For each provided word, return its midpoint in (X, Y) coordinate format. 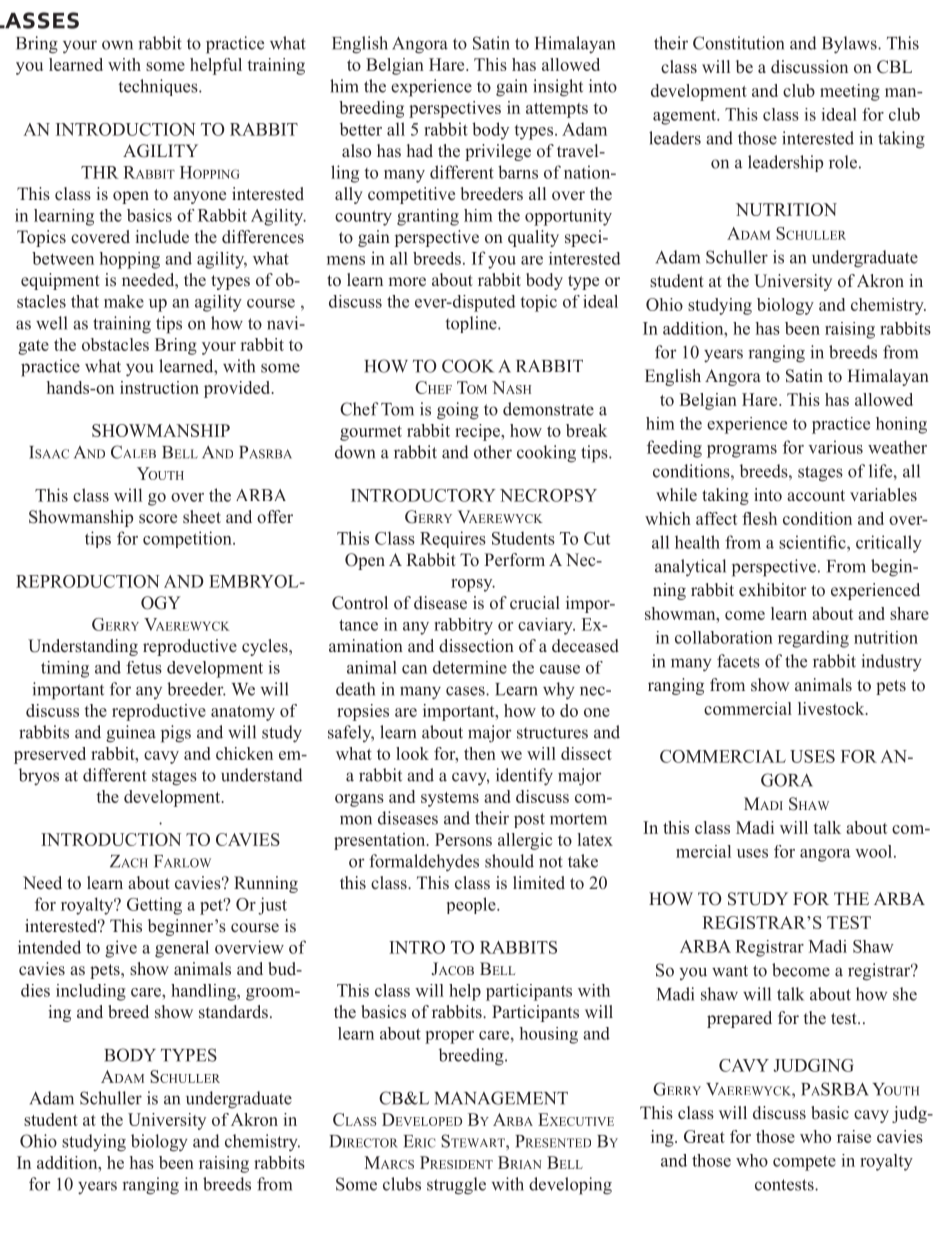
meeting (850, 92)
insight (558, 88)
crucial (535, 602)
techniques (159, 87)
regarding (813, 639)
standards (233, 1012)
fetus (144, 667)
